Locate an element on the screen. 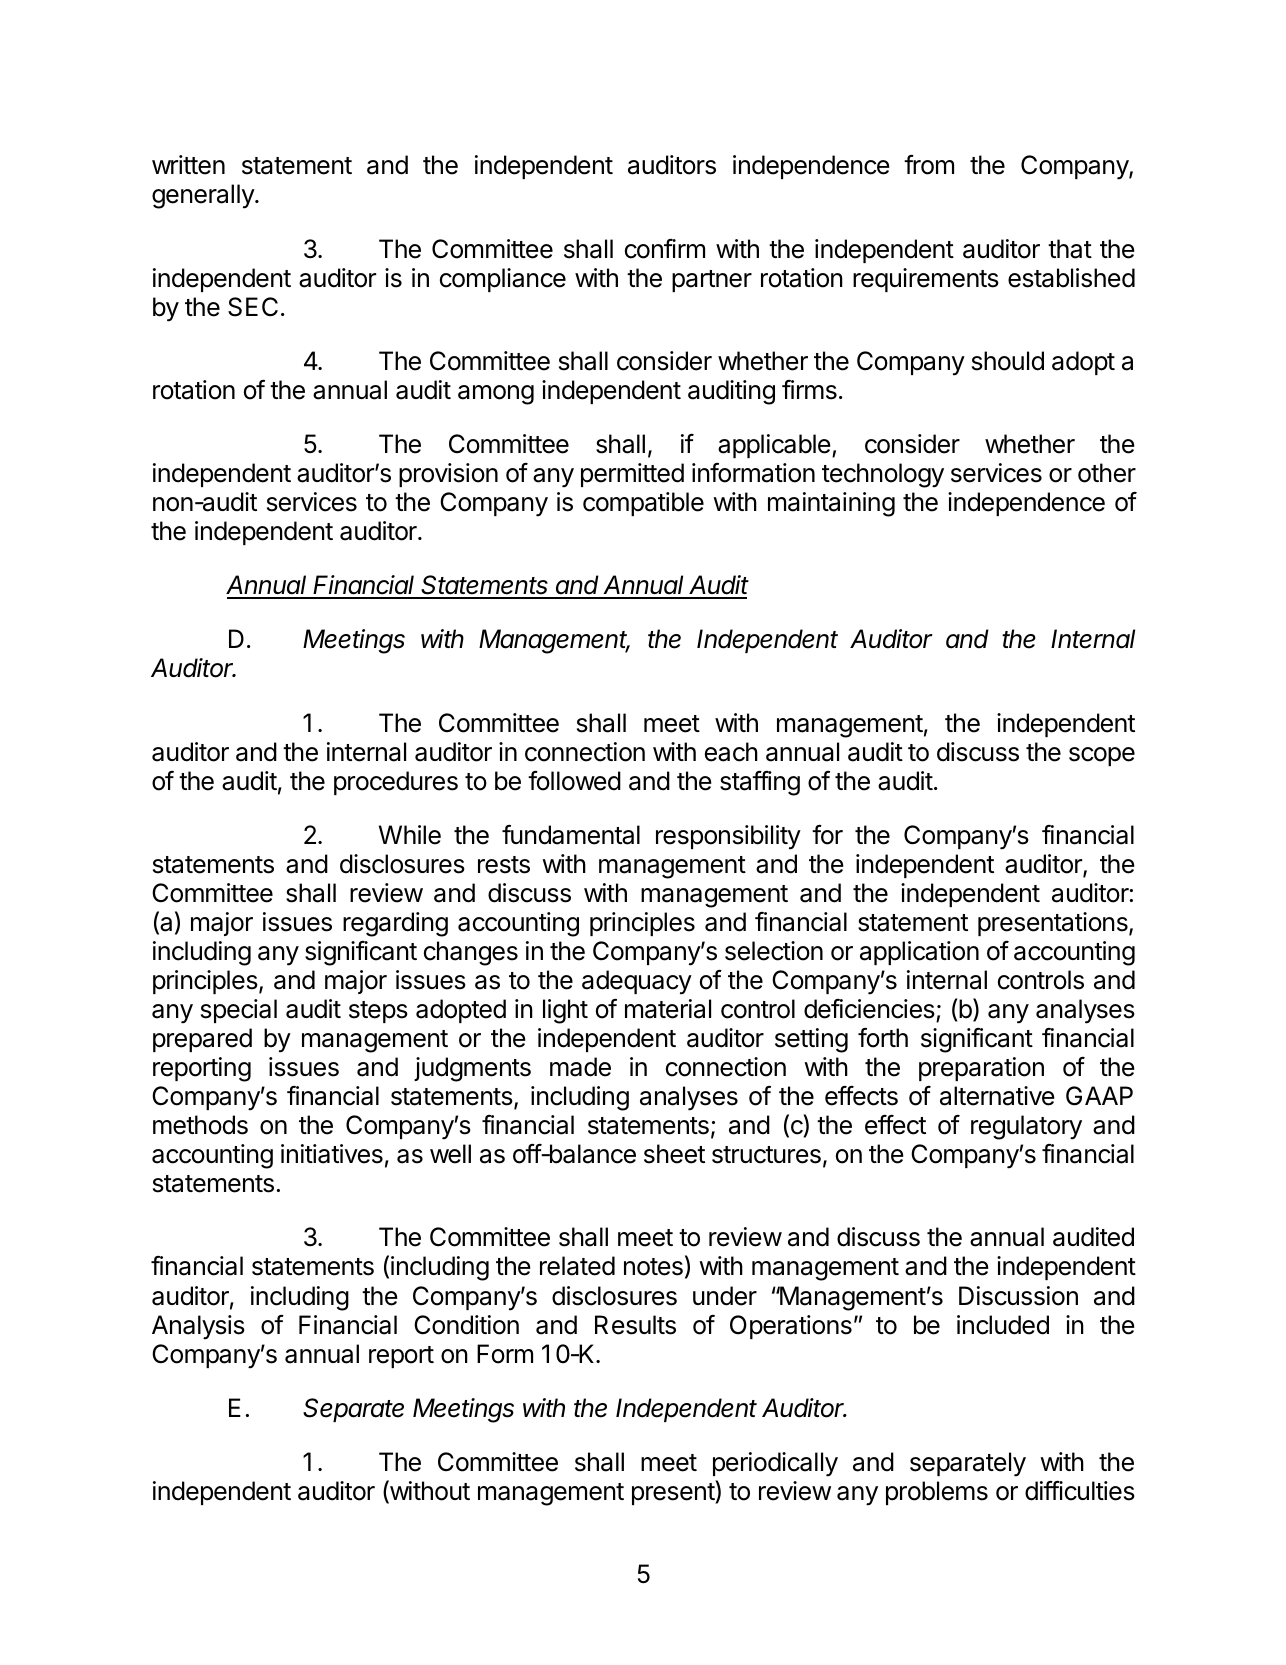 This screenshot has height=1665, width=1286. from is located at coordinates (929, 165).
